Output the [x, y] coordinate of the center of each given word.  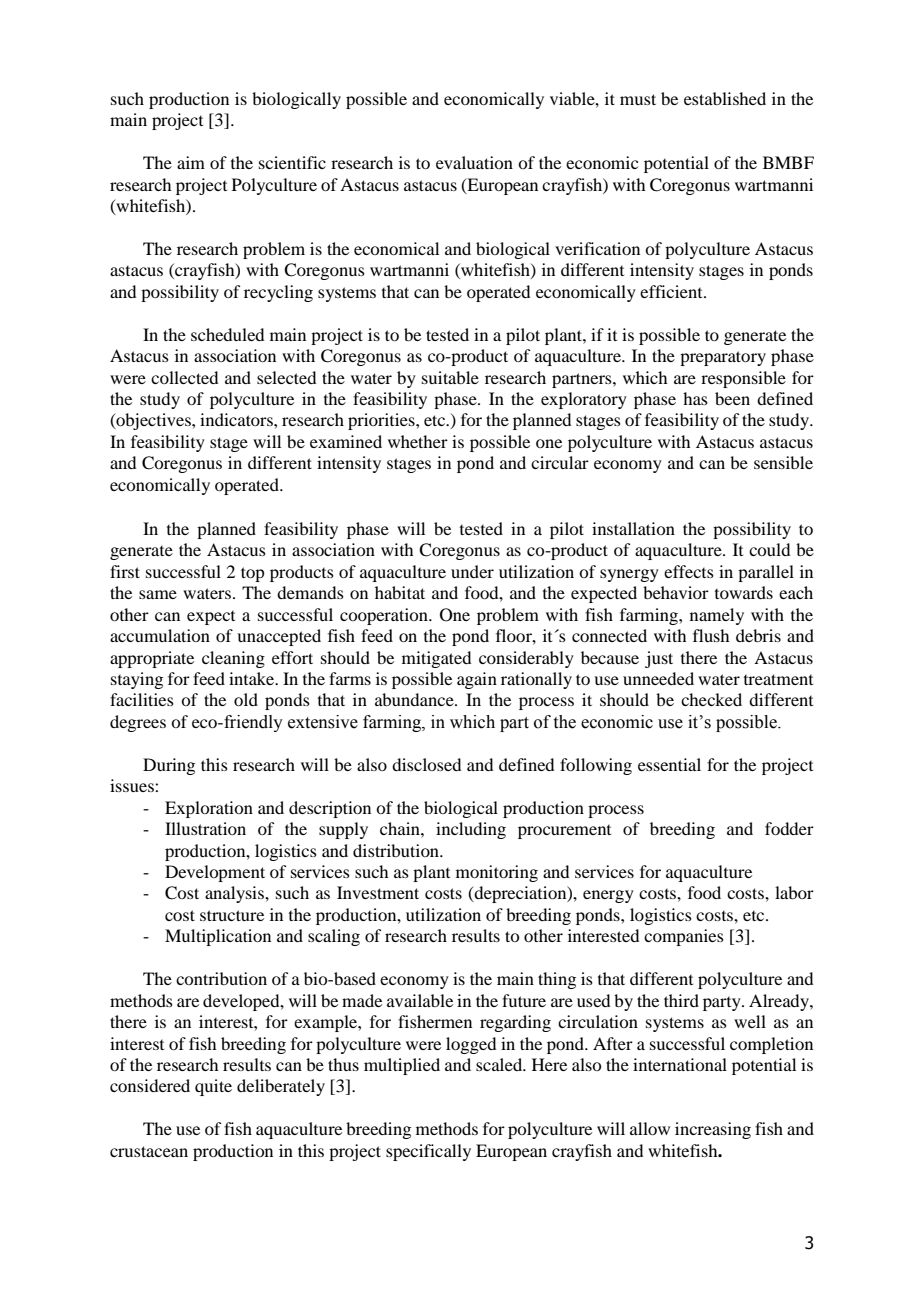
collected [184, 377]
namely [717, 616]
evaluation [474, 162]
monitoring [497, 873]
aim [191, 162]
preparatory [723, 358]
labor [794, 892]
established [725, 98]
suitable [450, 377]
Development [215, 873]
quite [213, 1087]
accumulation [160, 635]
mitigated [436, 659]
